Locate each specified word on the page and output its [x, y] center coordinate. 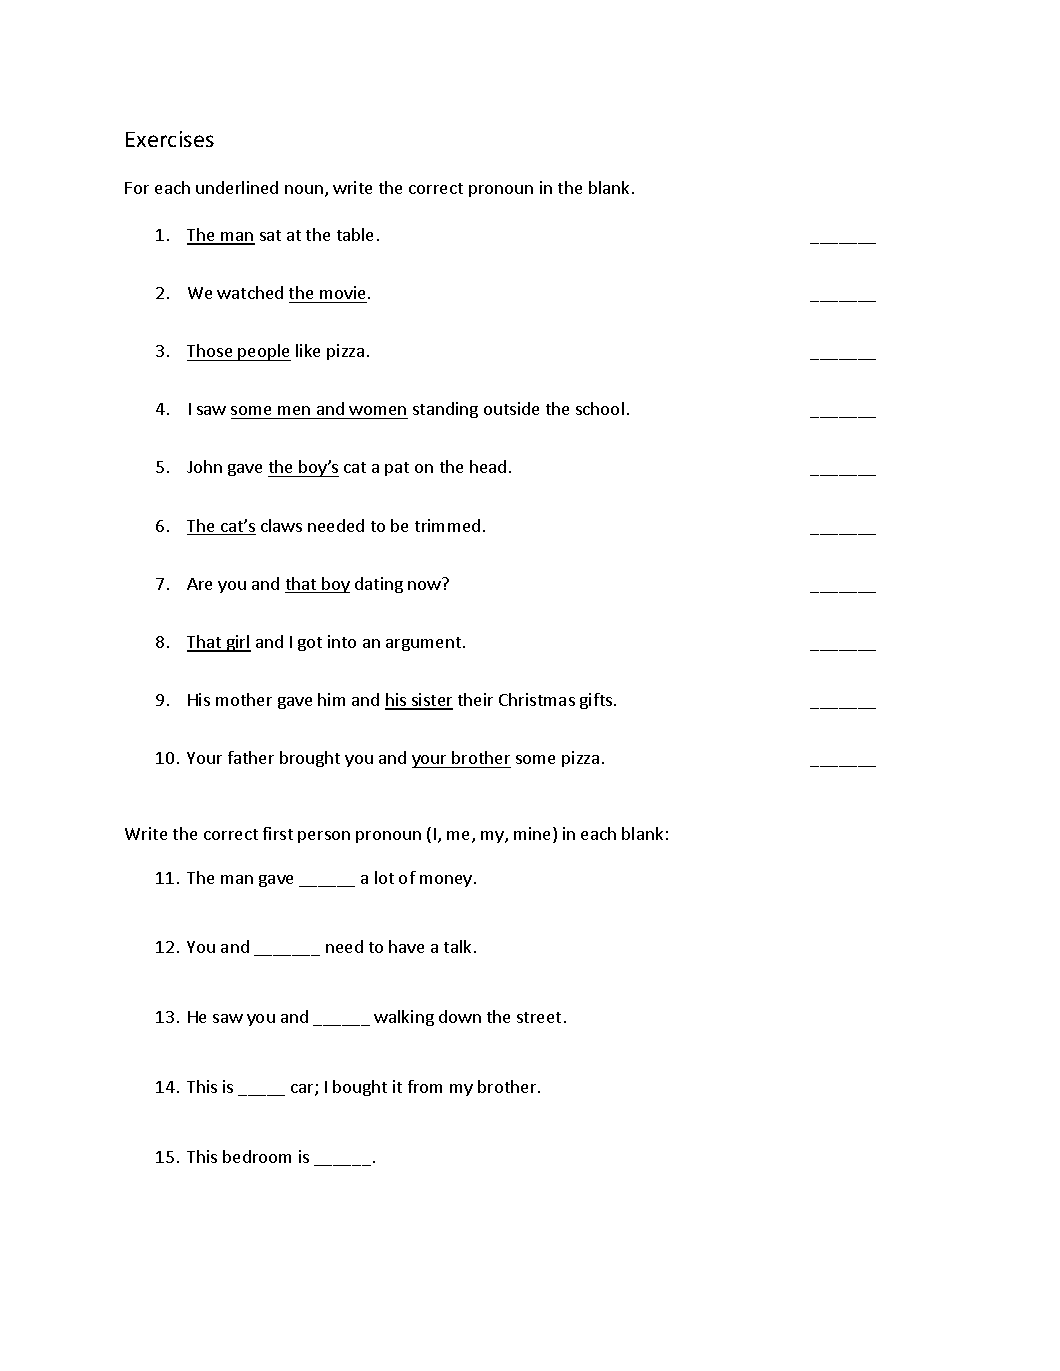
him [331, 699]
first [278, 833]
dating [379, 585]
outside [511, 408]
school [600, 408]
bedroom [257, 1156]
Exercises [170, 139]
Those [209, 350]
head [488, 466]
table [355, 234]
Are [199, 584]
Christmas [537, 699]
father [251, 757]
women [377, 410]
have [406, 946]
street [539, 1017]
